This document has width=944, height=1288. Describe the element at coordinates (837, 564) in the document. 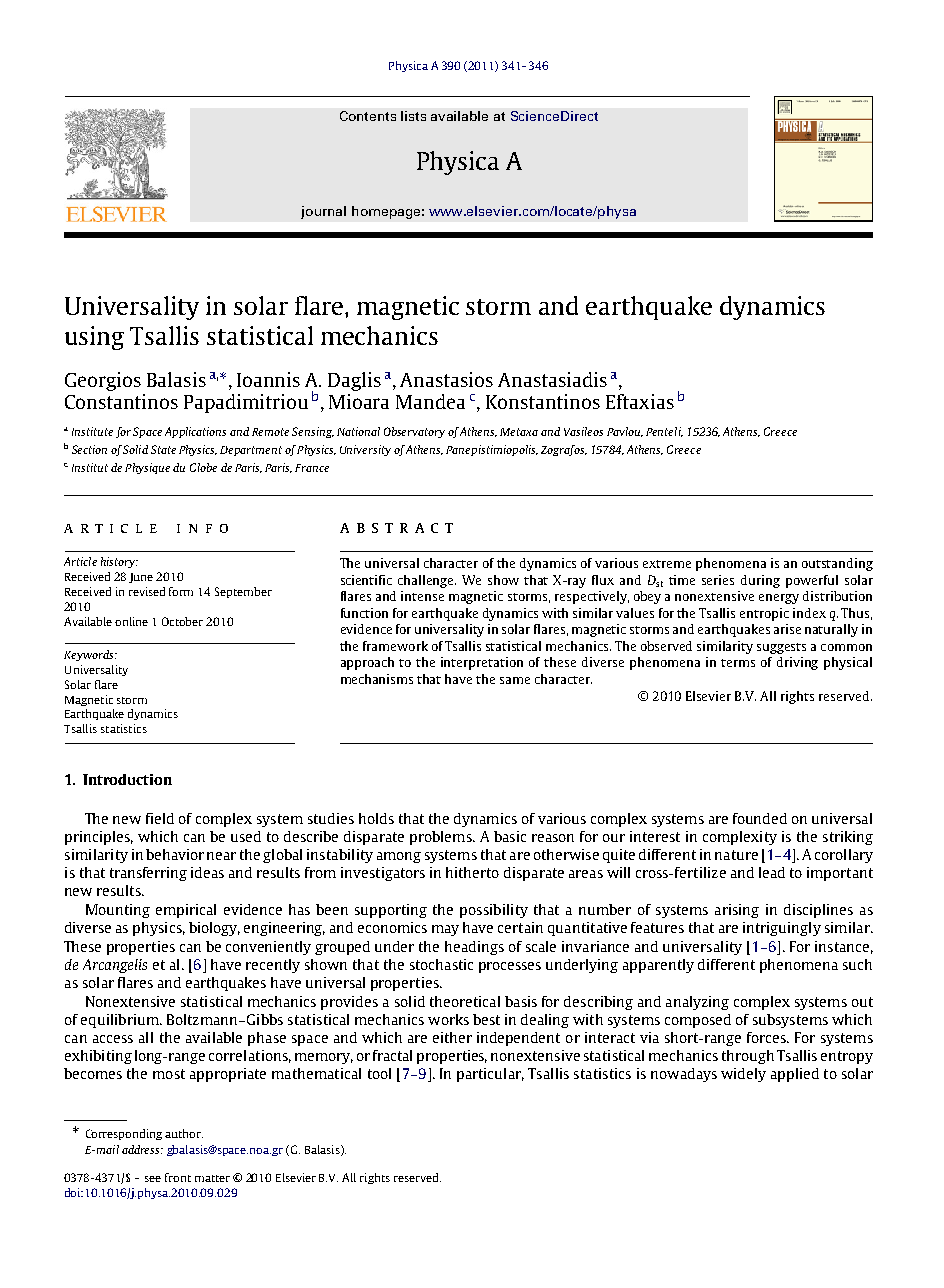

I see `outstanding` at that location.
